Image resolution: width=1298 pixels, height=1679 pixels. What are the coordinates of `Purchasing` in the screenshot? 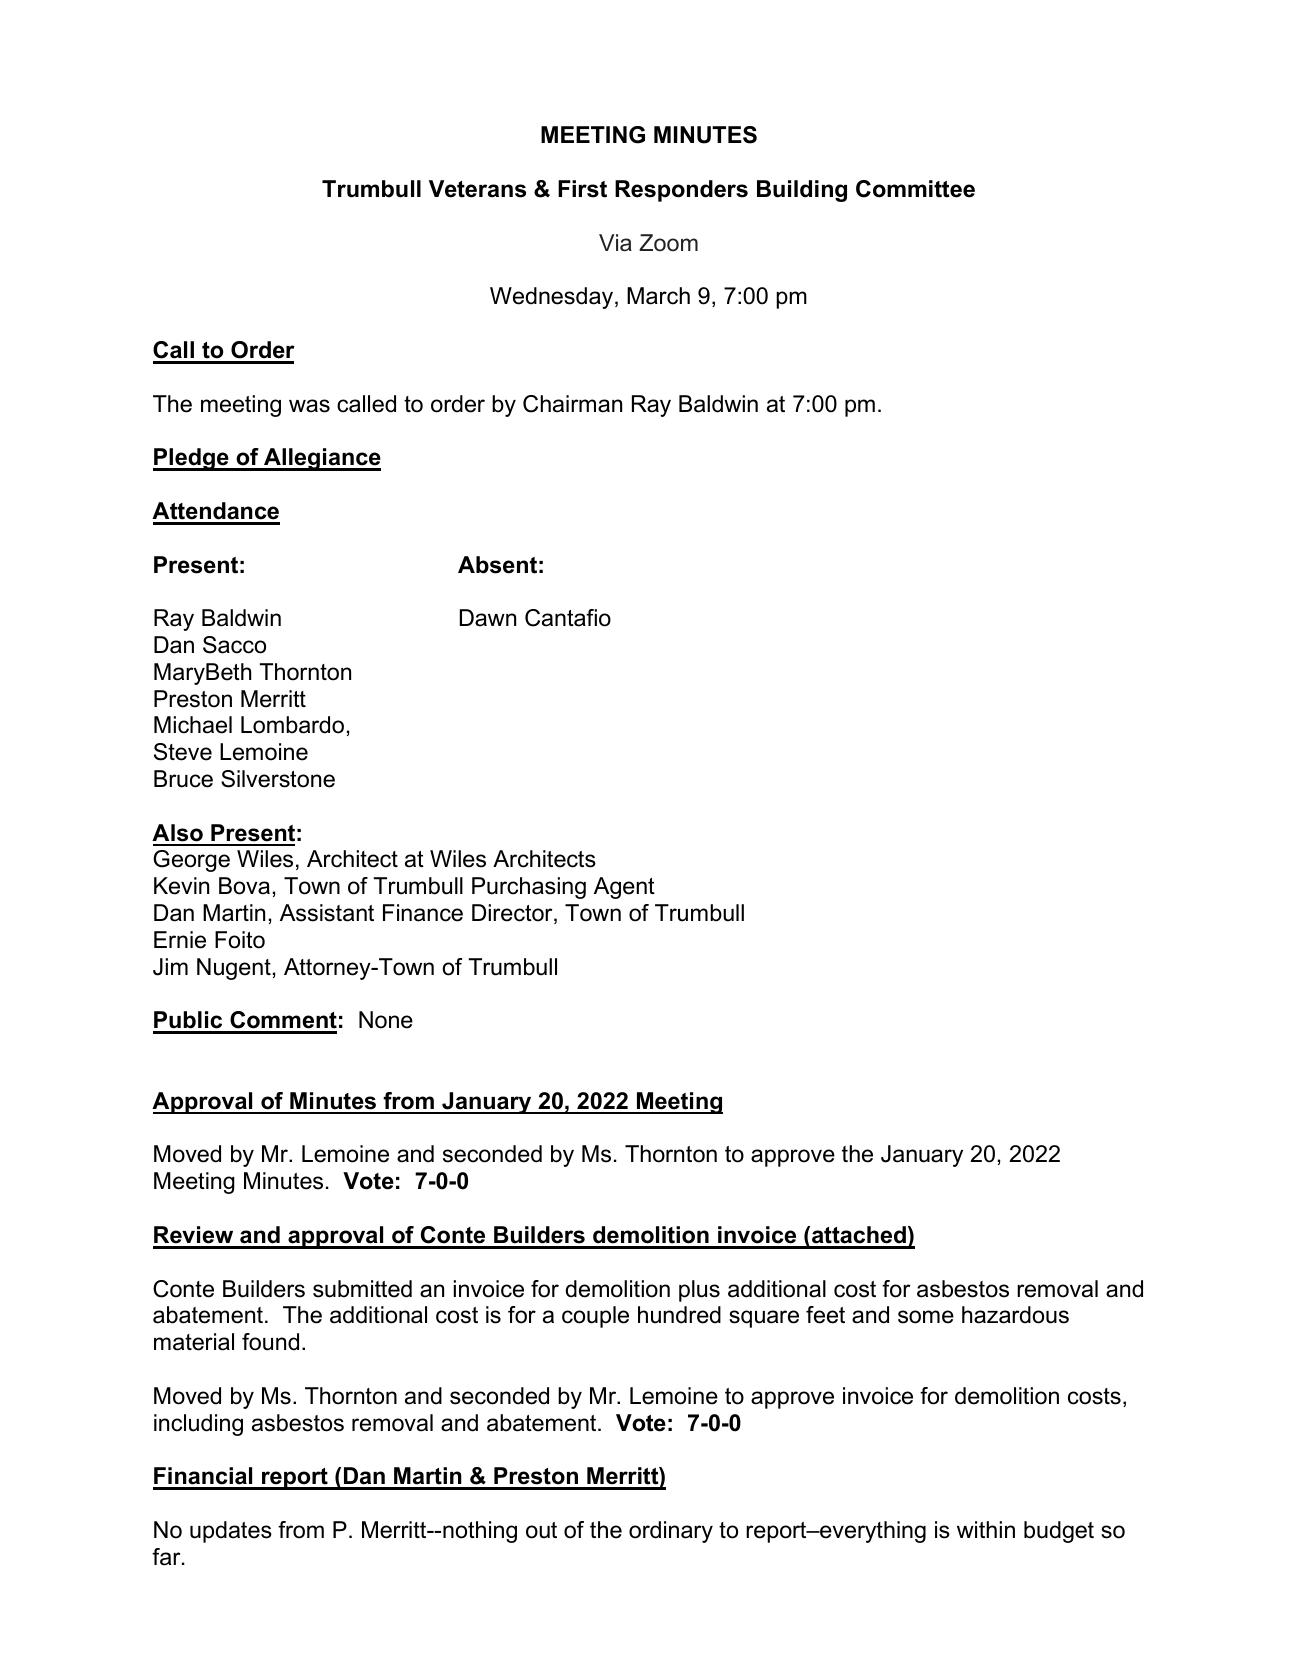 It's located at (529, 888).
